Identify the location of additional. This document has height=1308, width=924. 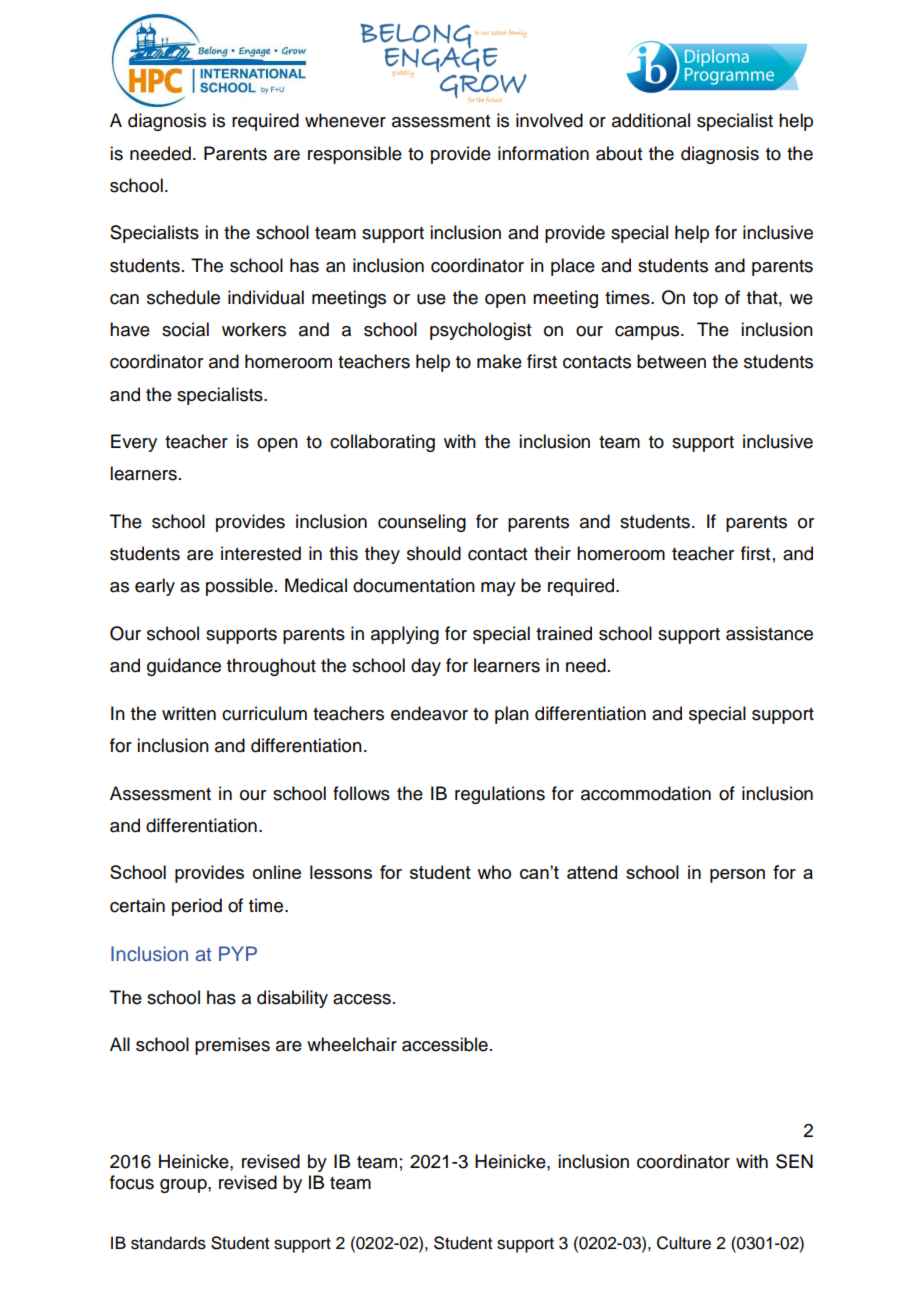
(651, 120).
